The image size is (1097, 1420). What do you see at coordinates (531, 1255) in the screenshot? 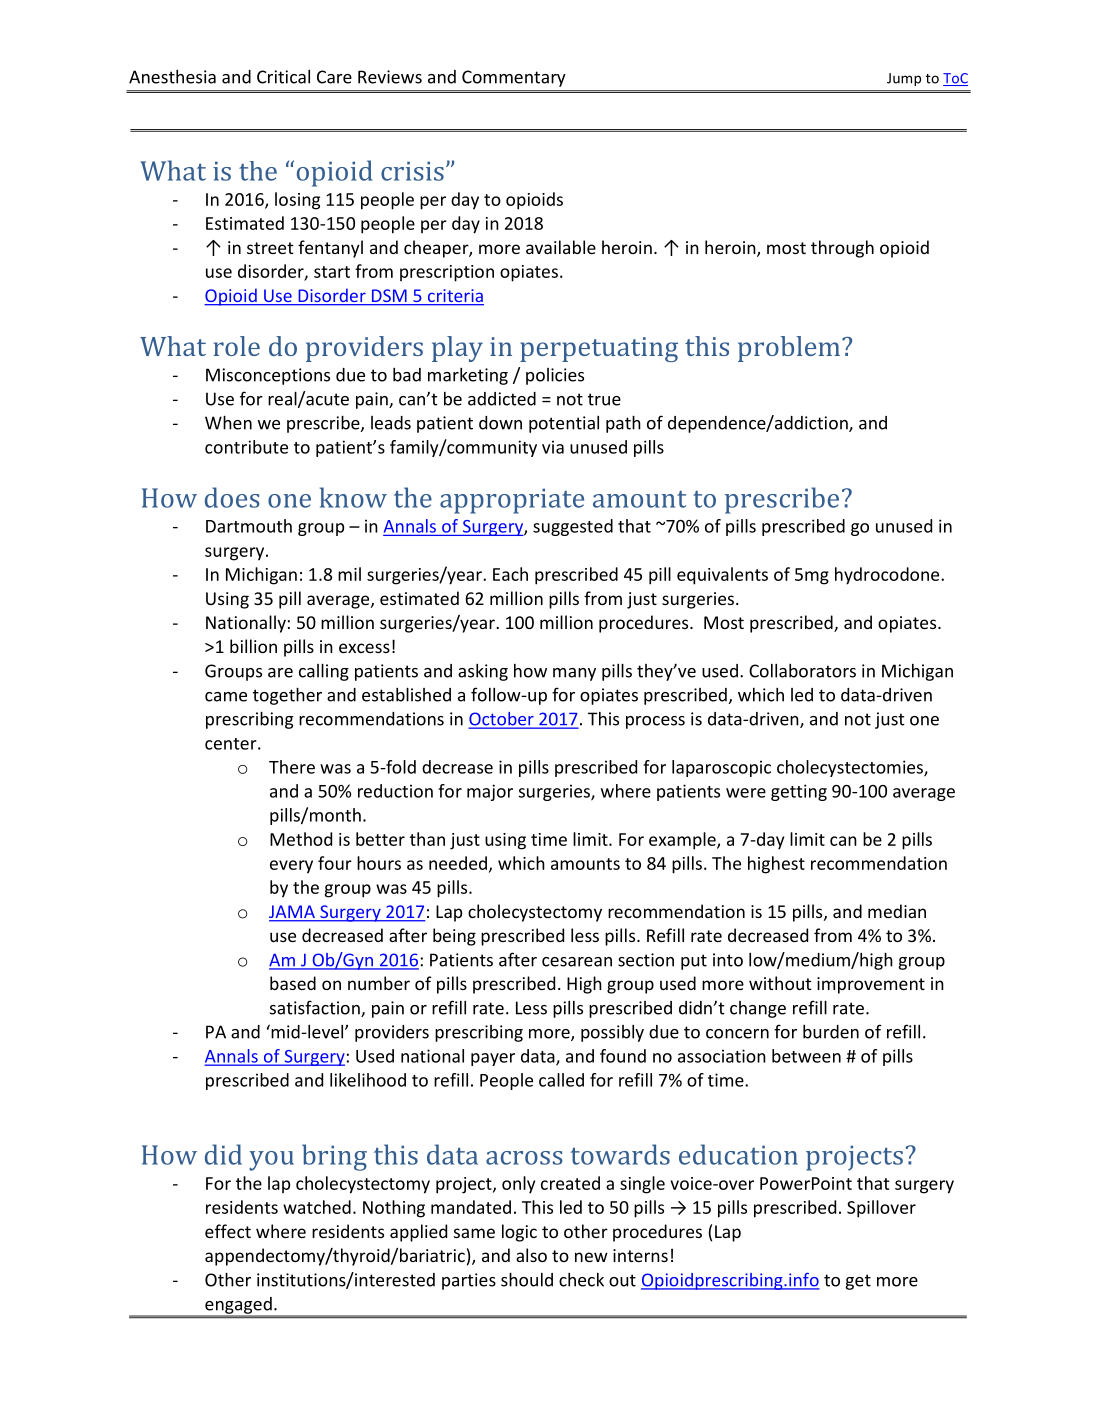
I see `also` at bounding box center [531, 1255].
